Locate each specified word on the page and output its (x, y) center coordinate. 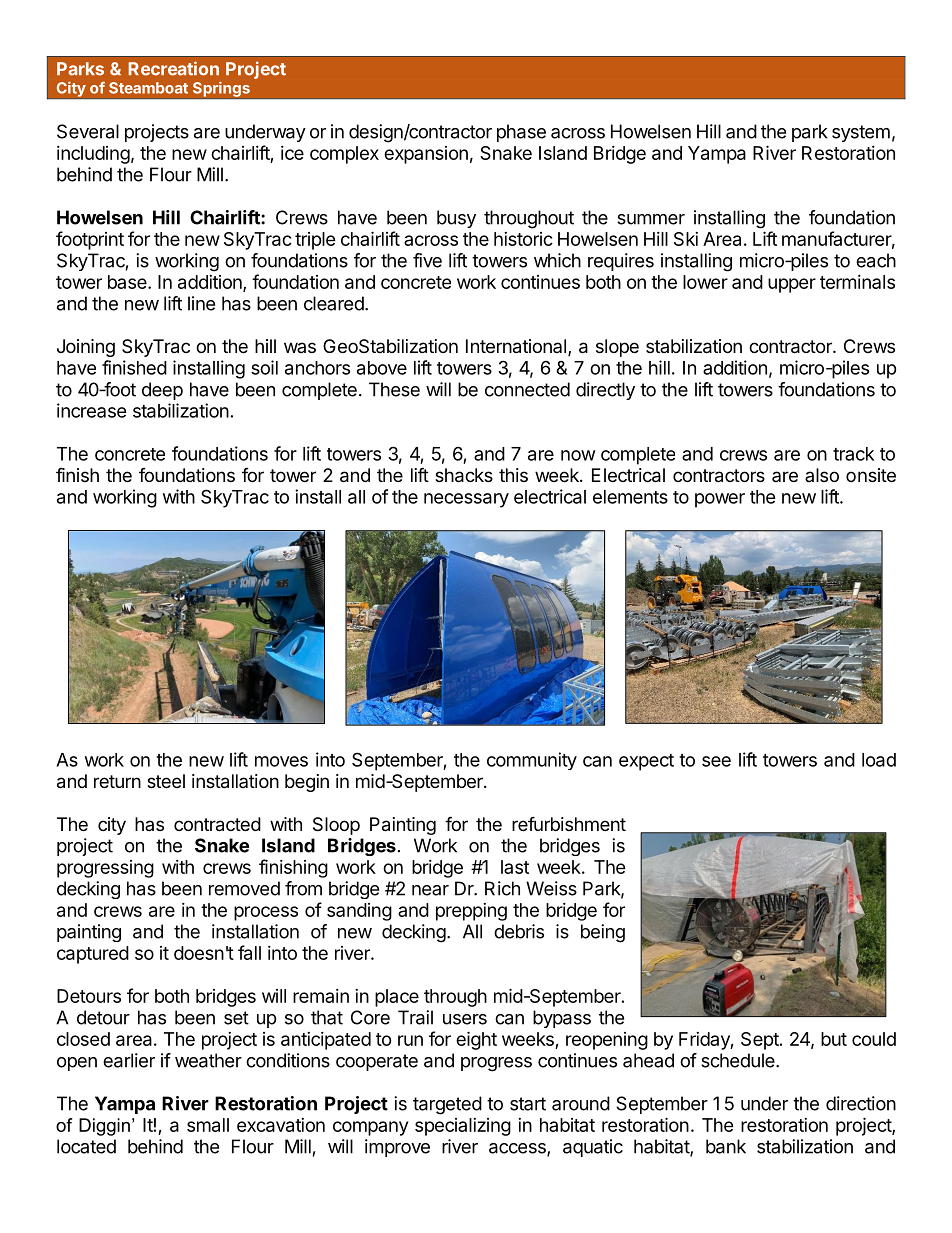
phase (521, 133)
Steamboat (148, 88)
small (208, 1125)
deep (162, 391)
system (861, 133)
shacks (464, 475)
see (716, 761)
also (822, 475)
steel (166, 781)
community (532, 761)
